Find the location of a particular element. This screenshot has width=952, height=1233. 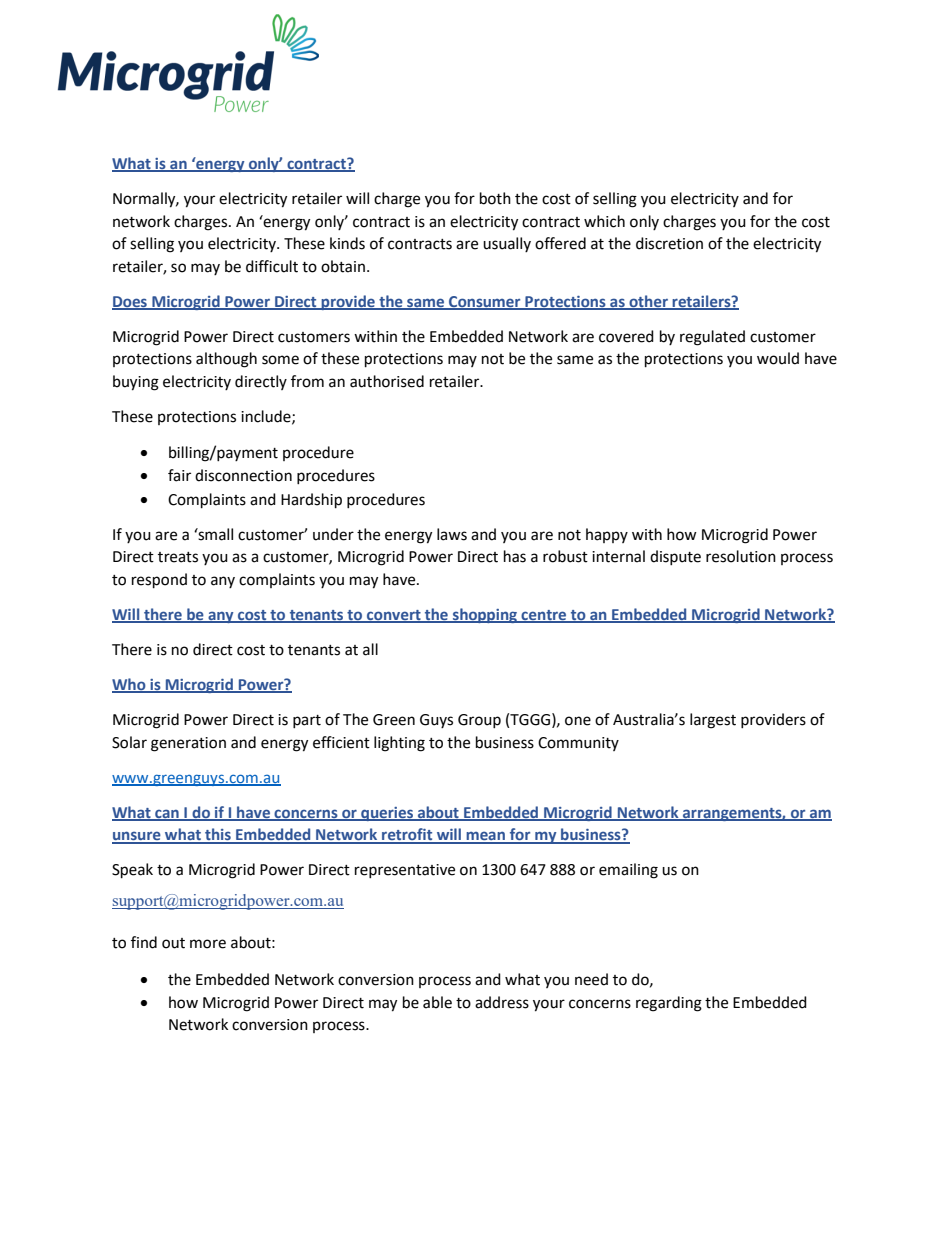

respond is located at coordinates (159, 581).
